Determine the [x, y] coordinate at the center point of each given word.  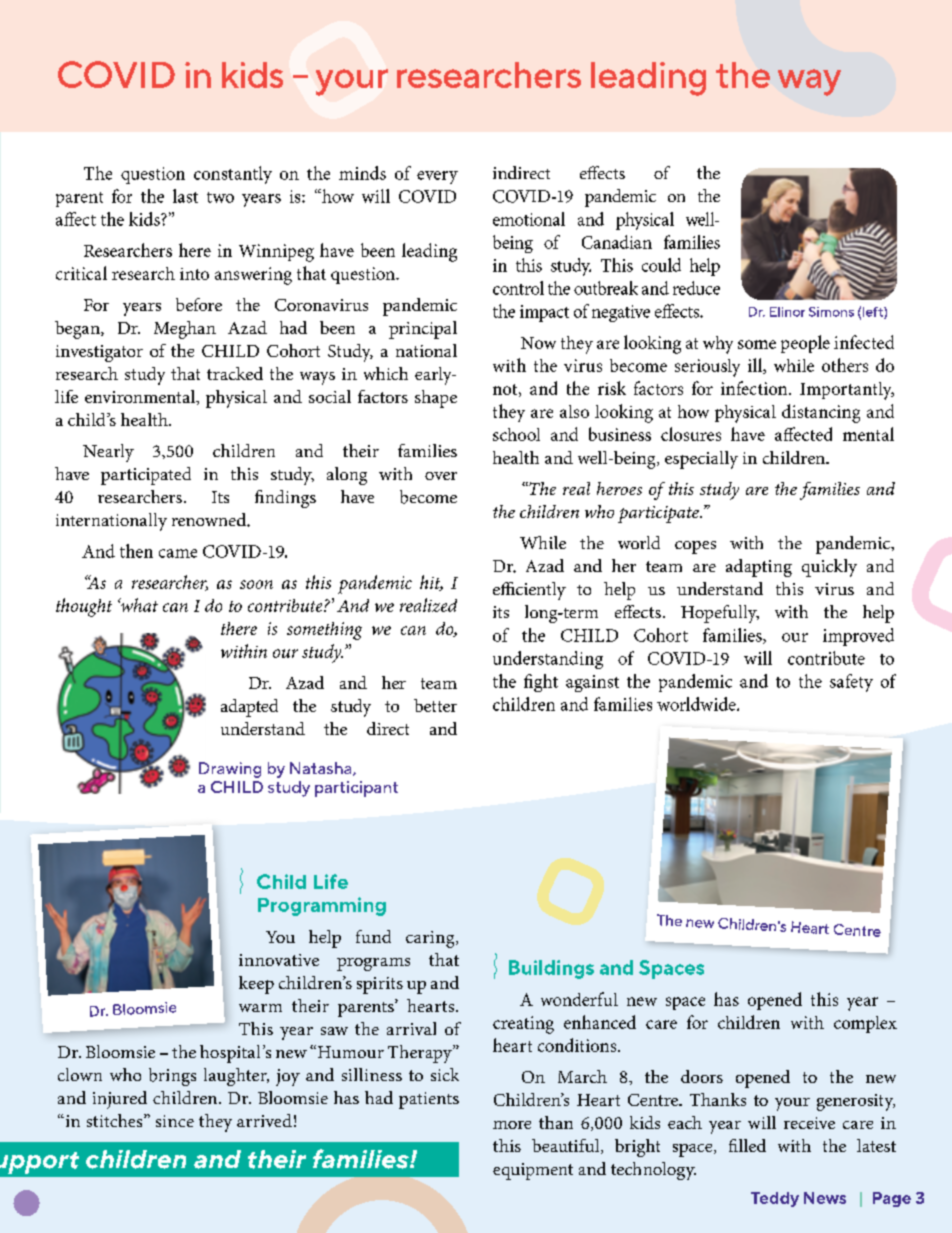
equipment [533, 1171]
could [661, 265]
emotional [529, 219]
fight [541, 683]
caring [431, 939]
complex [865, 1024]
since [175, 1121]
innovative [279, 960]
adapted [249, 708]
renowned [210, 519]
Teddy [775, 1199]
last [185, 196]
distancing [821, 413]
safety [851, 683]
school [516, 434]
